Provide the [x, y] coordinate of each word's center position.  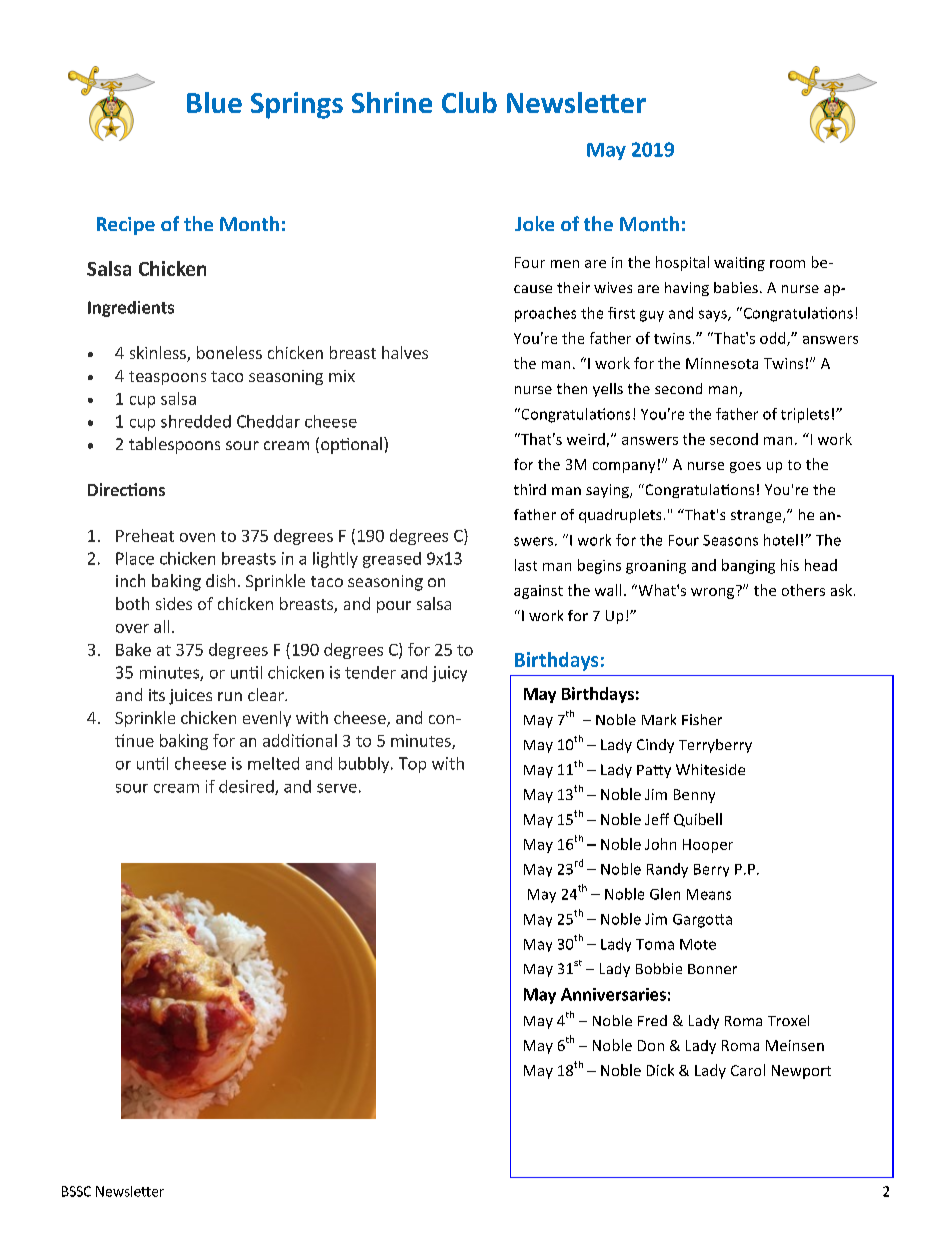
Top [412, 765]
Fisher [702, 719]
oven [197, 537]
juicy [449, 674]
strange [757, 516]
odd [774, 339]
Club [469, 102]
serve [337, 788]
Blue [214, 102]
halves [405, 352]
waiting [739, 264]
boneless [229, 352]
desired [247, 787]
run [230, 696]
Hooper [708, 846]
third [530, 489]
